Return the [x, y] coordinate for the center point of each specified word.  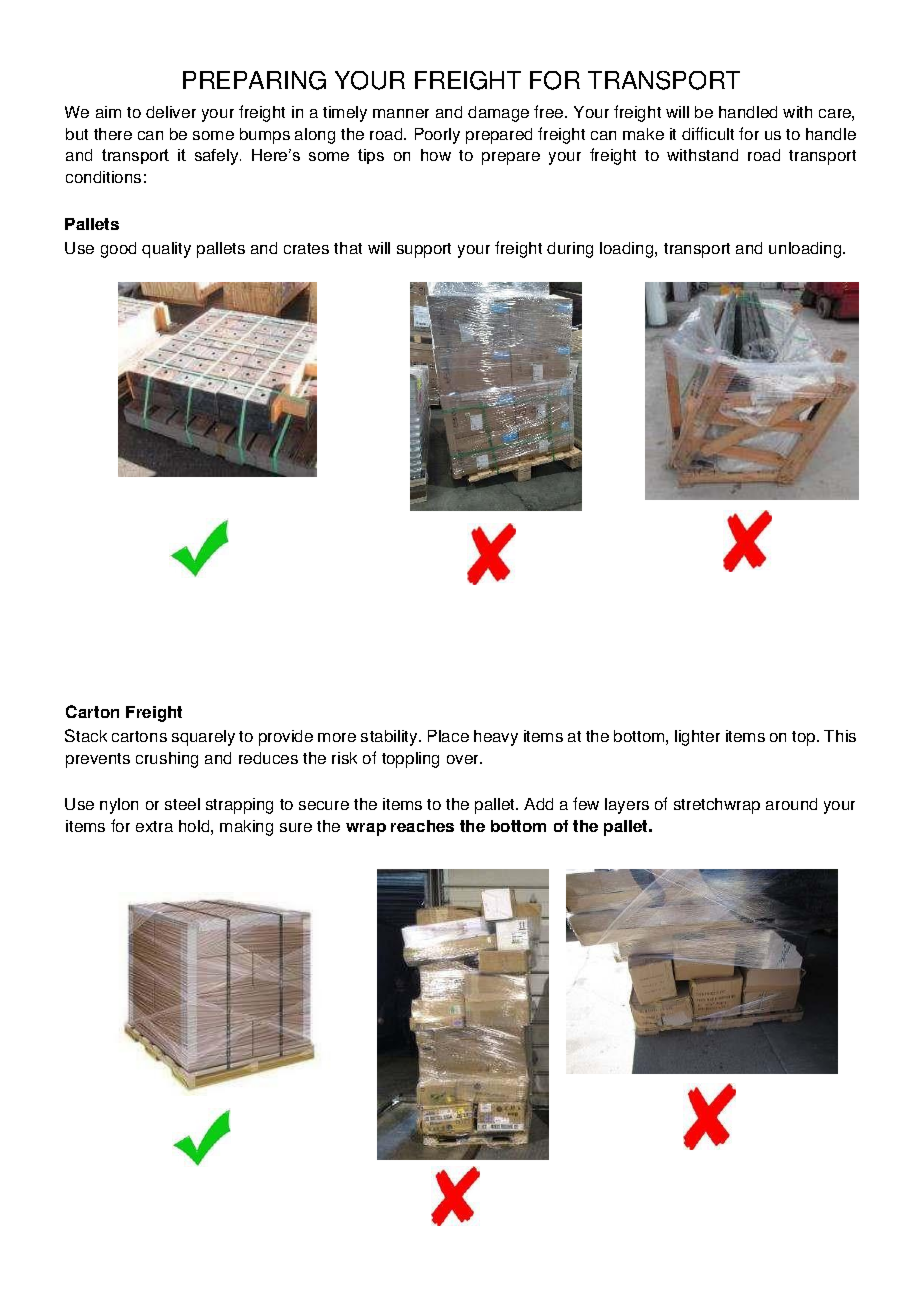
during [570, 250]
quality [166, 250]
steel [182, 804]
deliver [171, 112]
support [424, 250]
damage [498, 114]
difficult [708, 133]
